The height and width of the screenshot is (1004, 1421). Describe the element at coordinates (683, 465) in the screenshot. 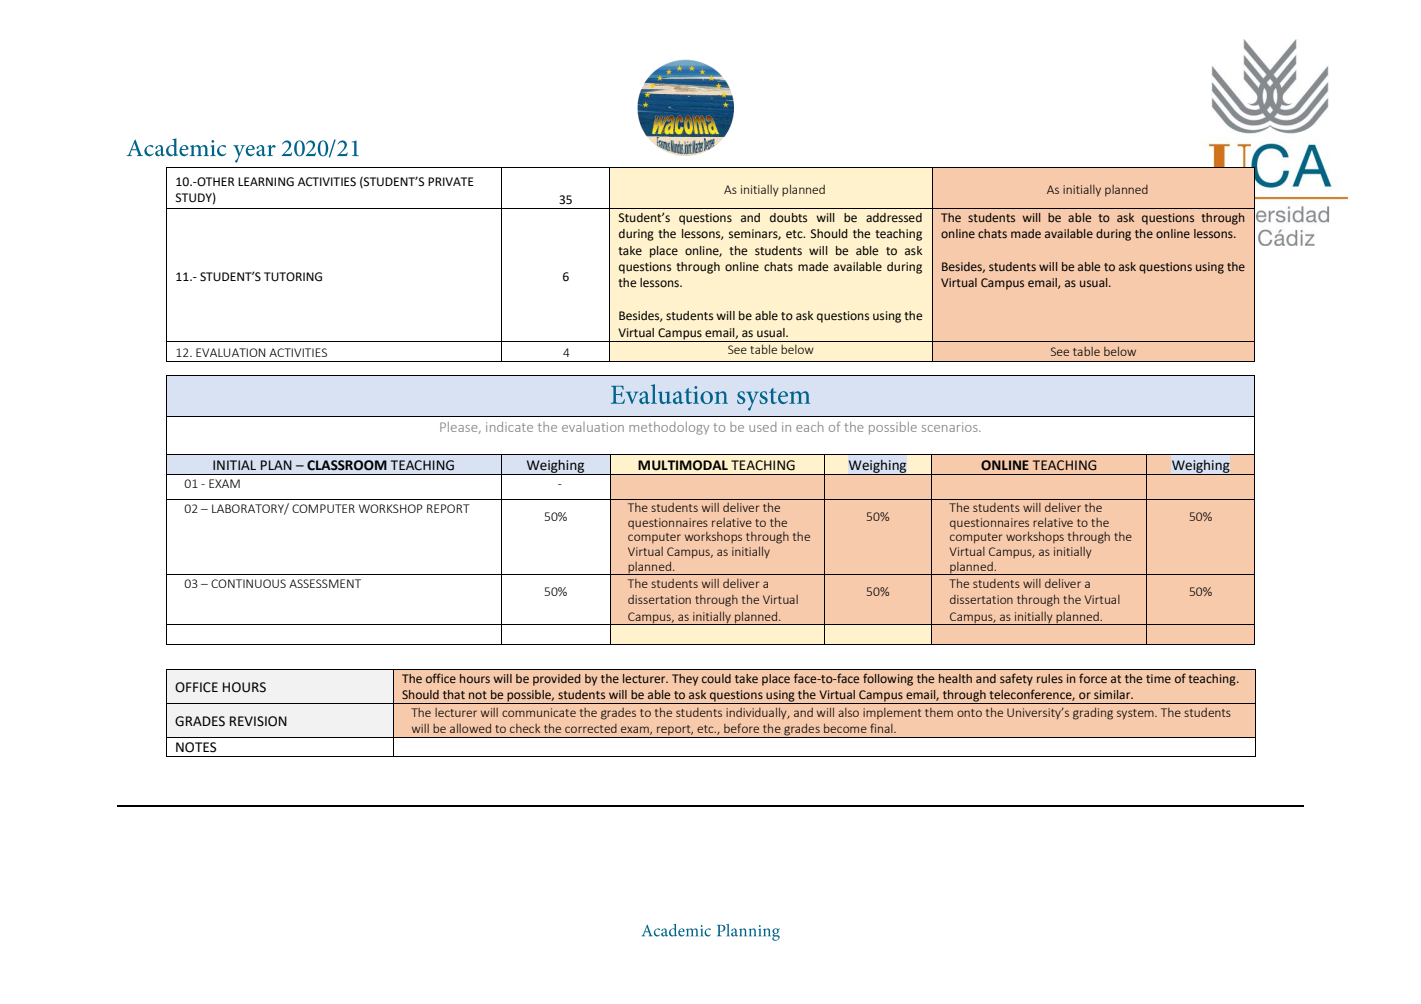

I see `MULTIMODAL` at that location.
